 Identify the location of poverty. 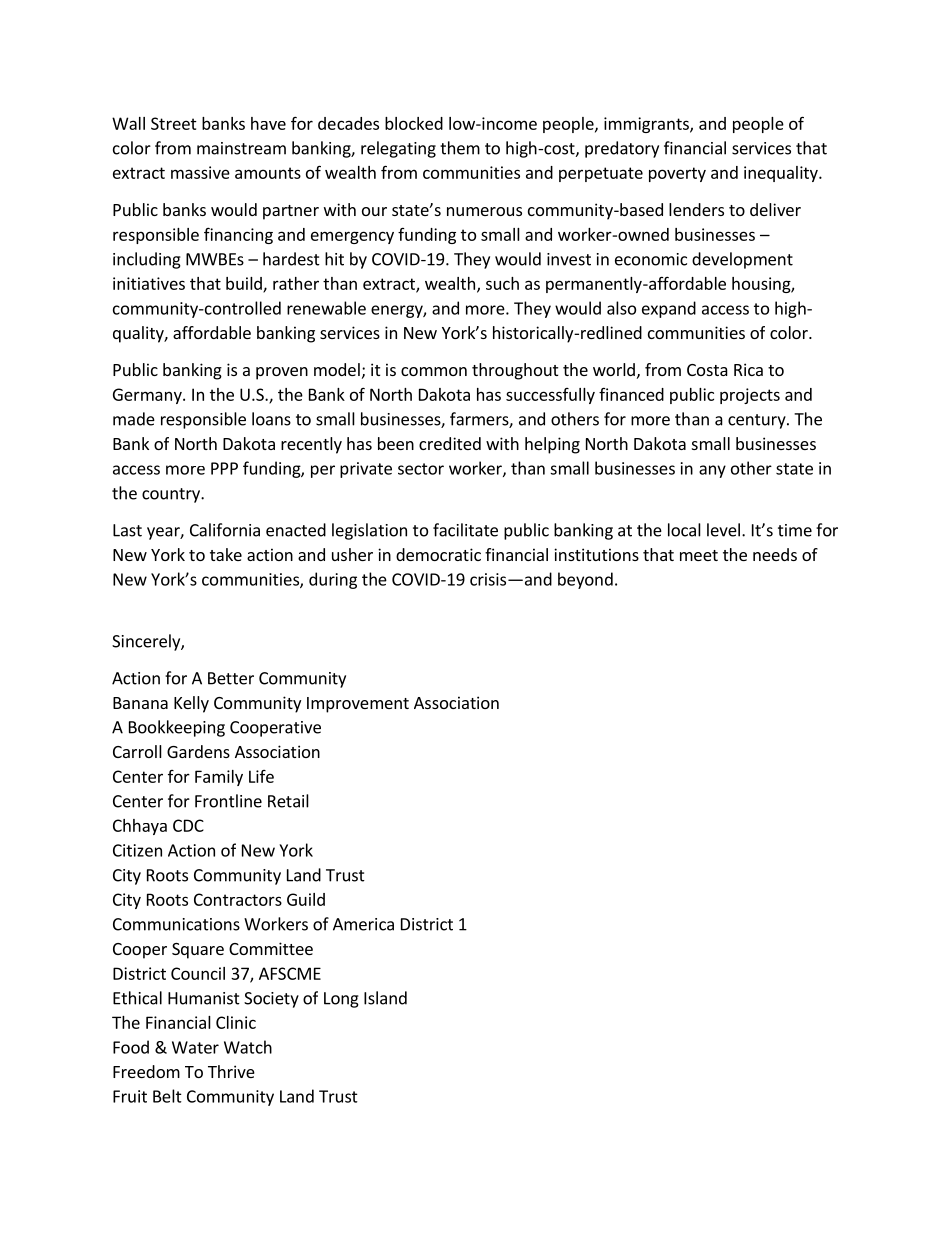
(677, 174).
